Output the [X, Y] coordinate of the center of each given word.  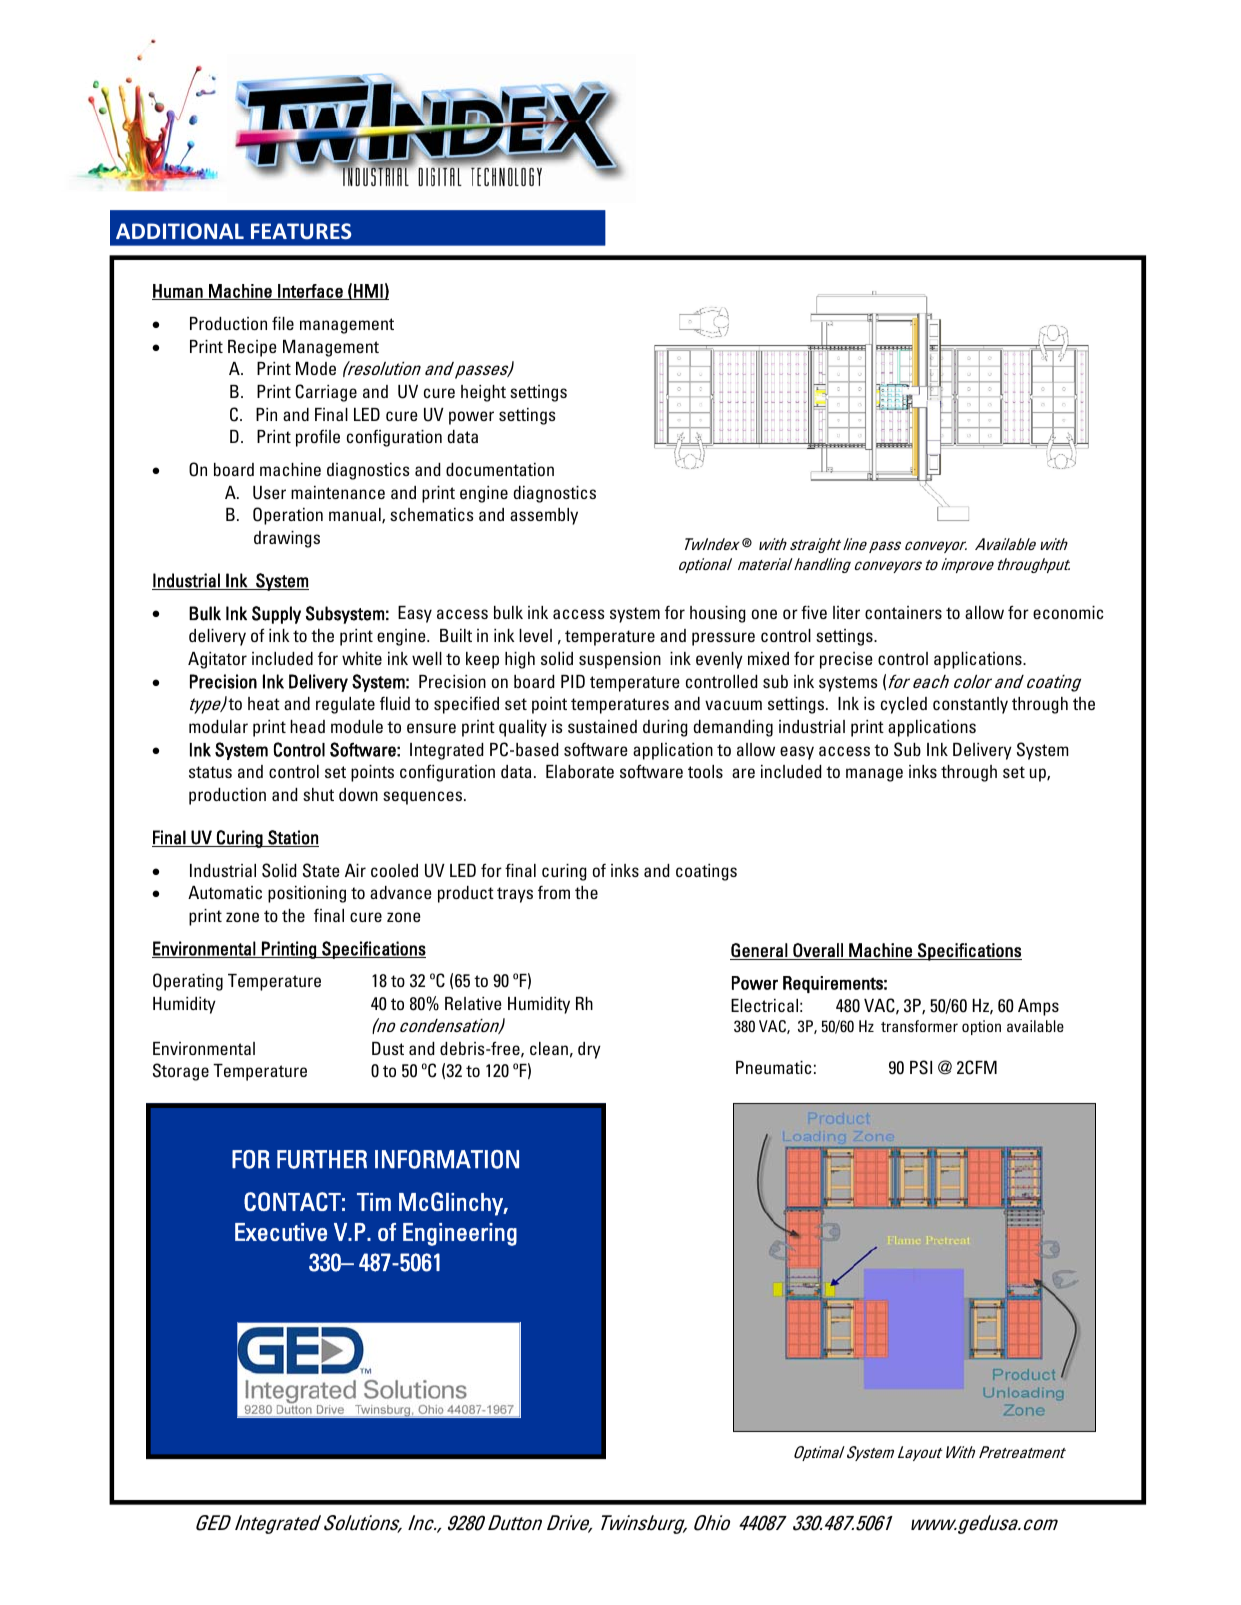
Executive [281, 1232]
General [760, 951]
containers [903, 612]
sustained [602, 726]
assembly [544, 516]
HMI [368, 292]
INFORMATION [447, 1159]
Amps [1038, 1007]
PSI [921, 1067]
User [269, 493]
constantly [970, 705]
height [483, 393]
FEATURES [301, 231]
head [307, 726]
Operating [188, 982]
